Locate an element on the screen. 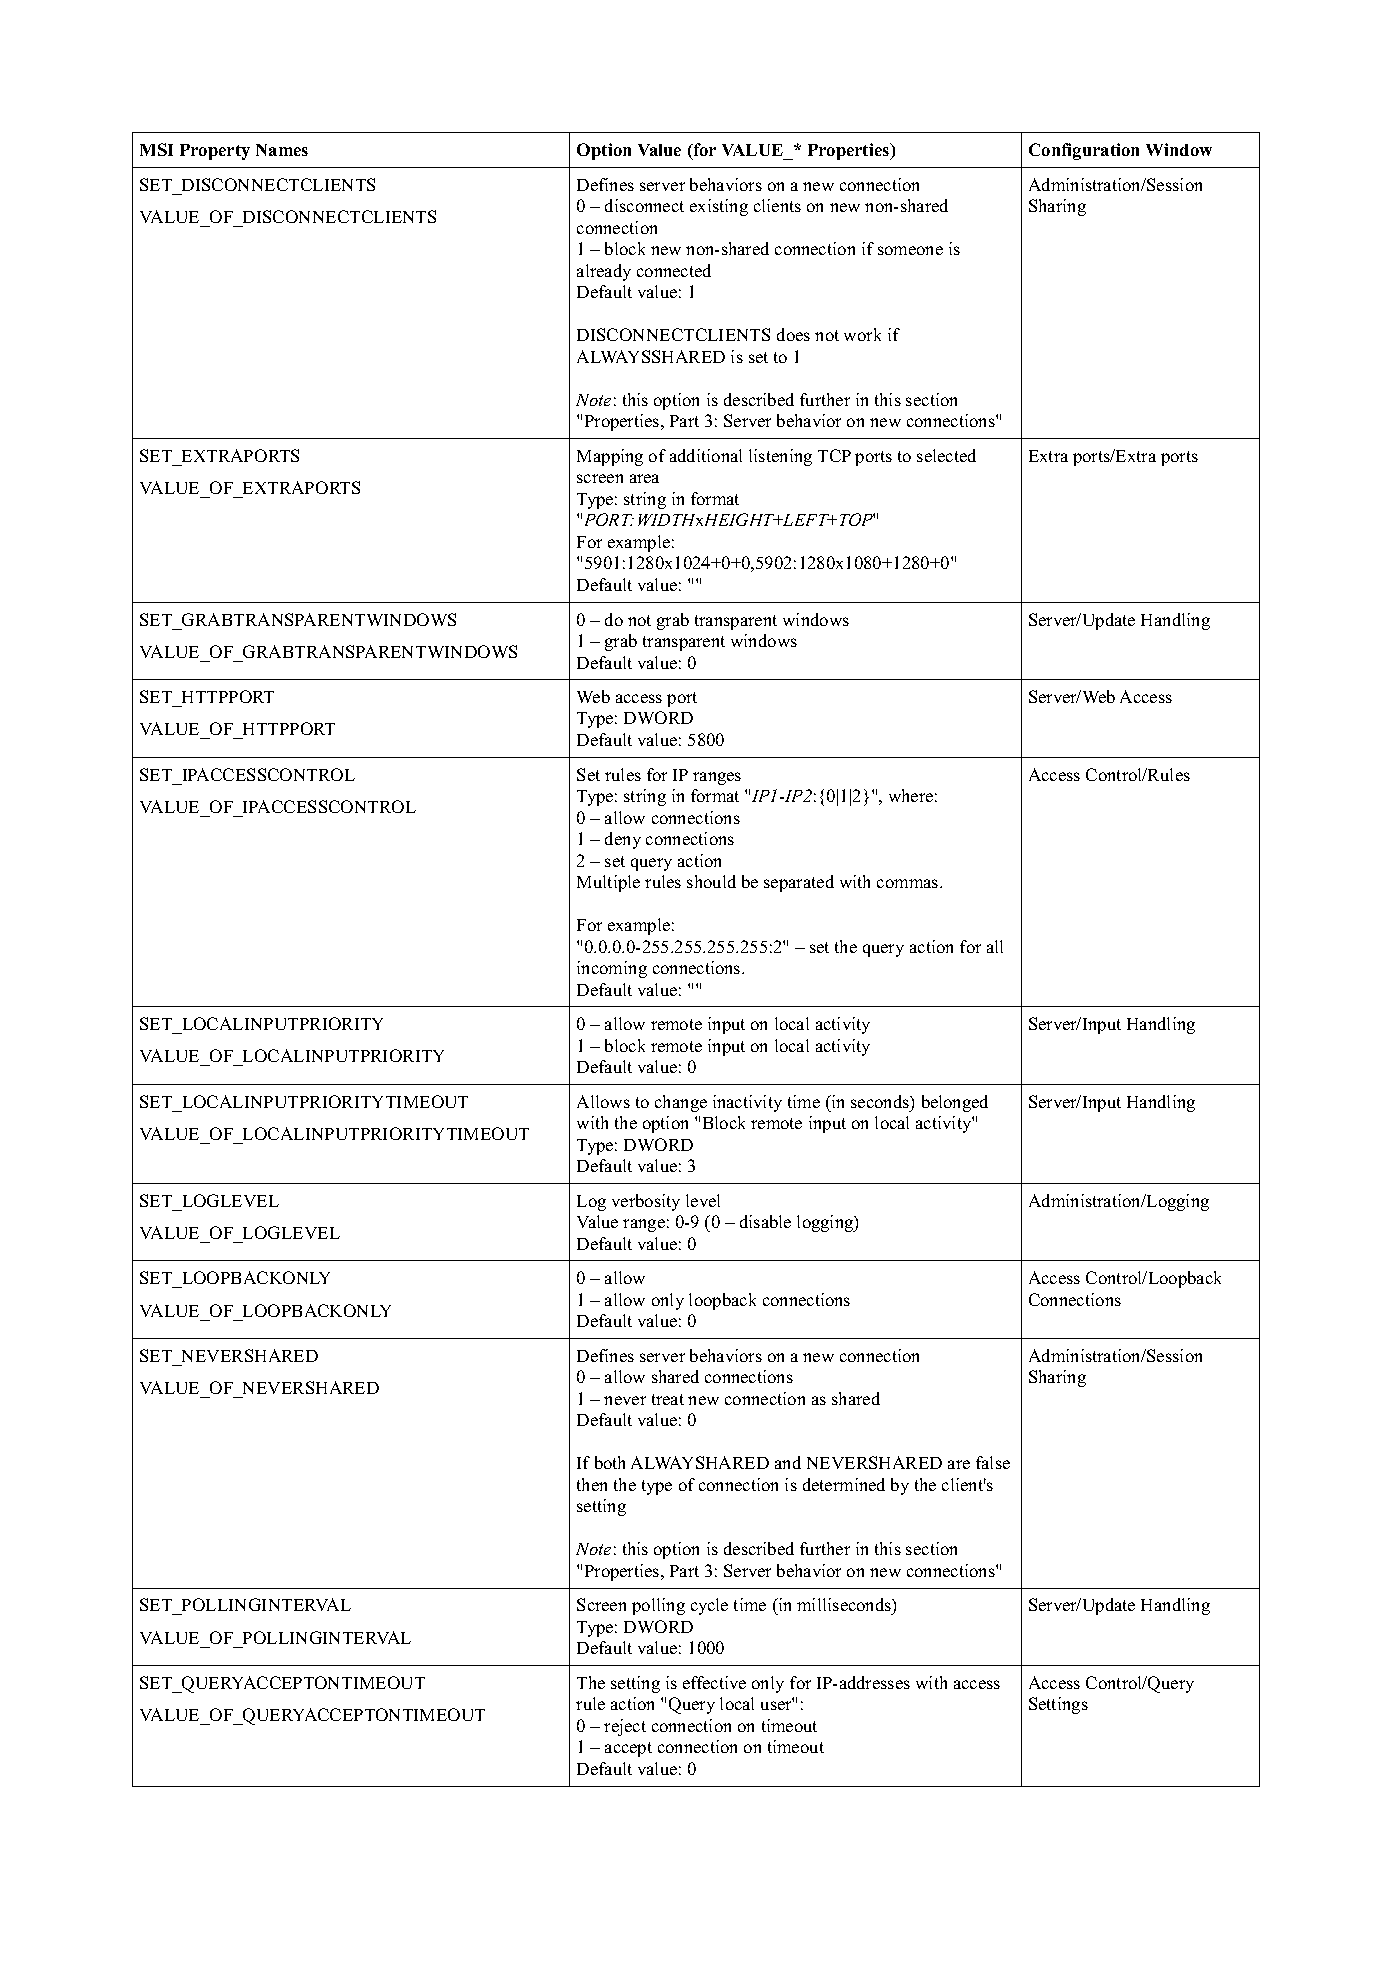 This screenshot has height=1969, width=1391. selected is located at coordinates (946, 455).
